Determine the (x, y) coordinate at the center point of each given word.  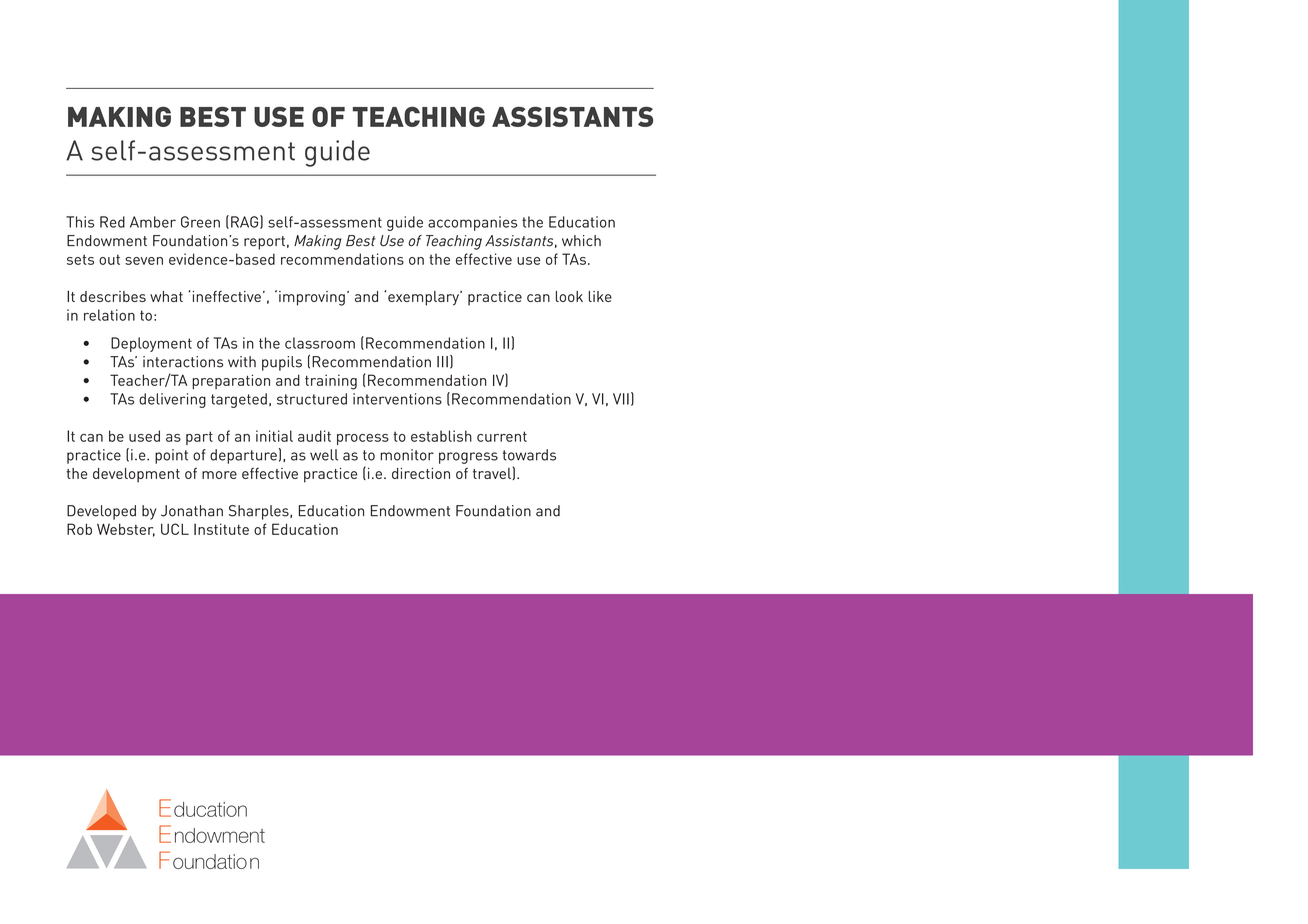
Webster (126, 530)
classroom (320, 343)
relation (109, 315)
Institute (221, 529)
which (581, 241)
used (144, 436)
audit (314, 436)
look (569, 296)
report (264, 243)
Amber (153, 222)
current (502, 436)
